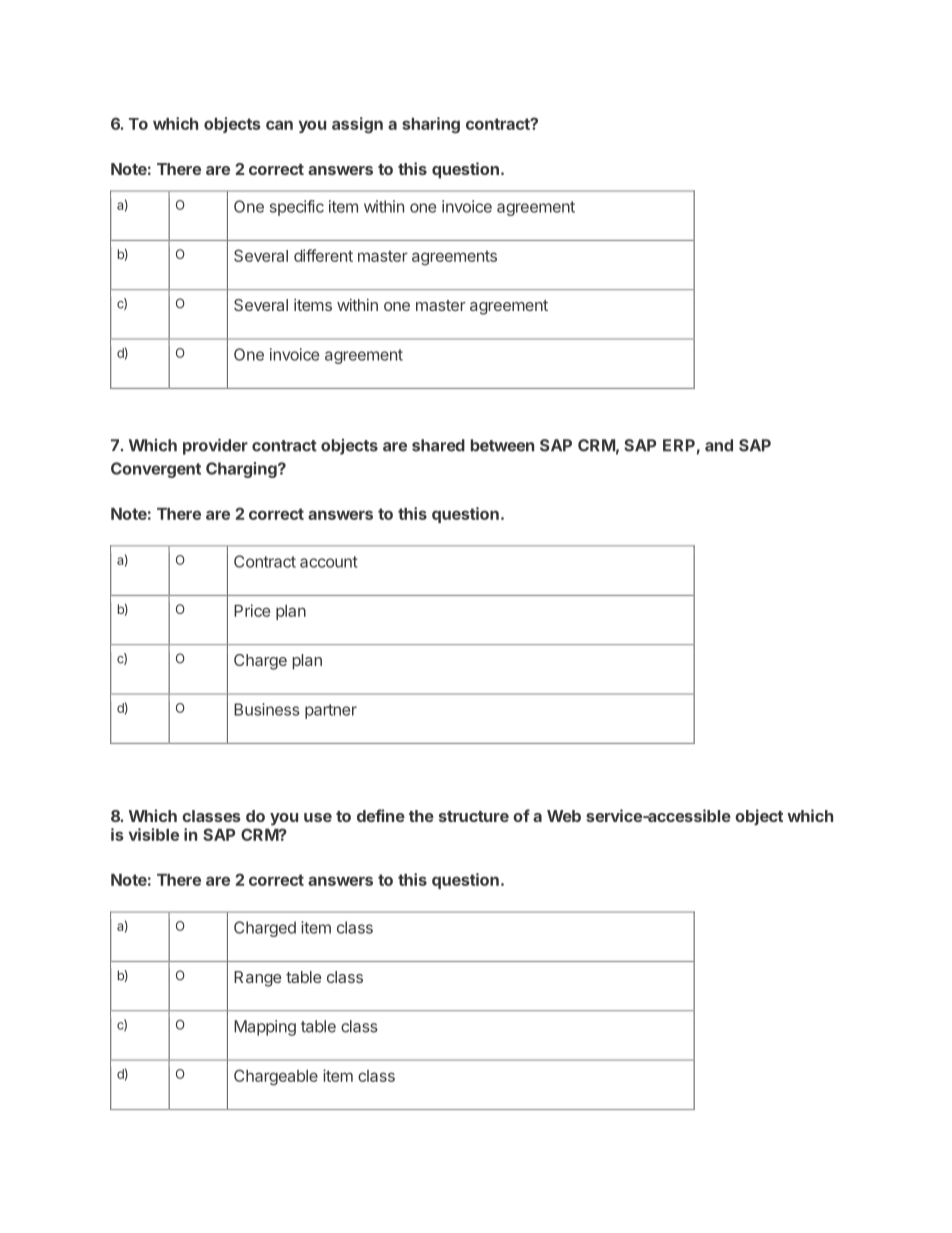  Describe the element at coordinates (258, 979) in the document. I see `Range` at that location.
